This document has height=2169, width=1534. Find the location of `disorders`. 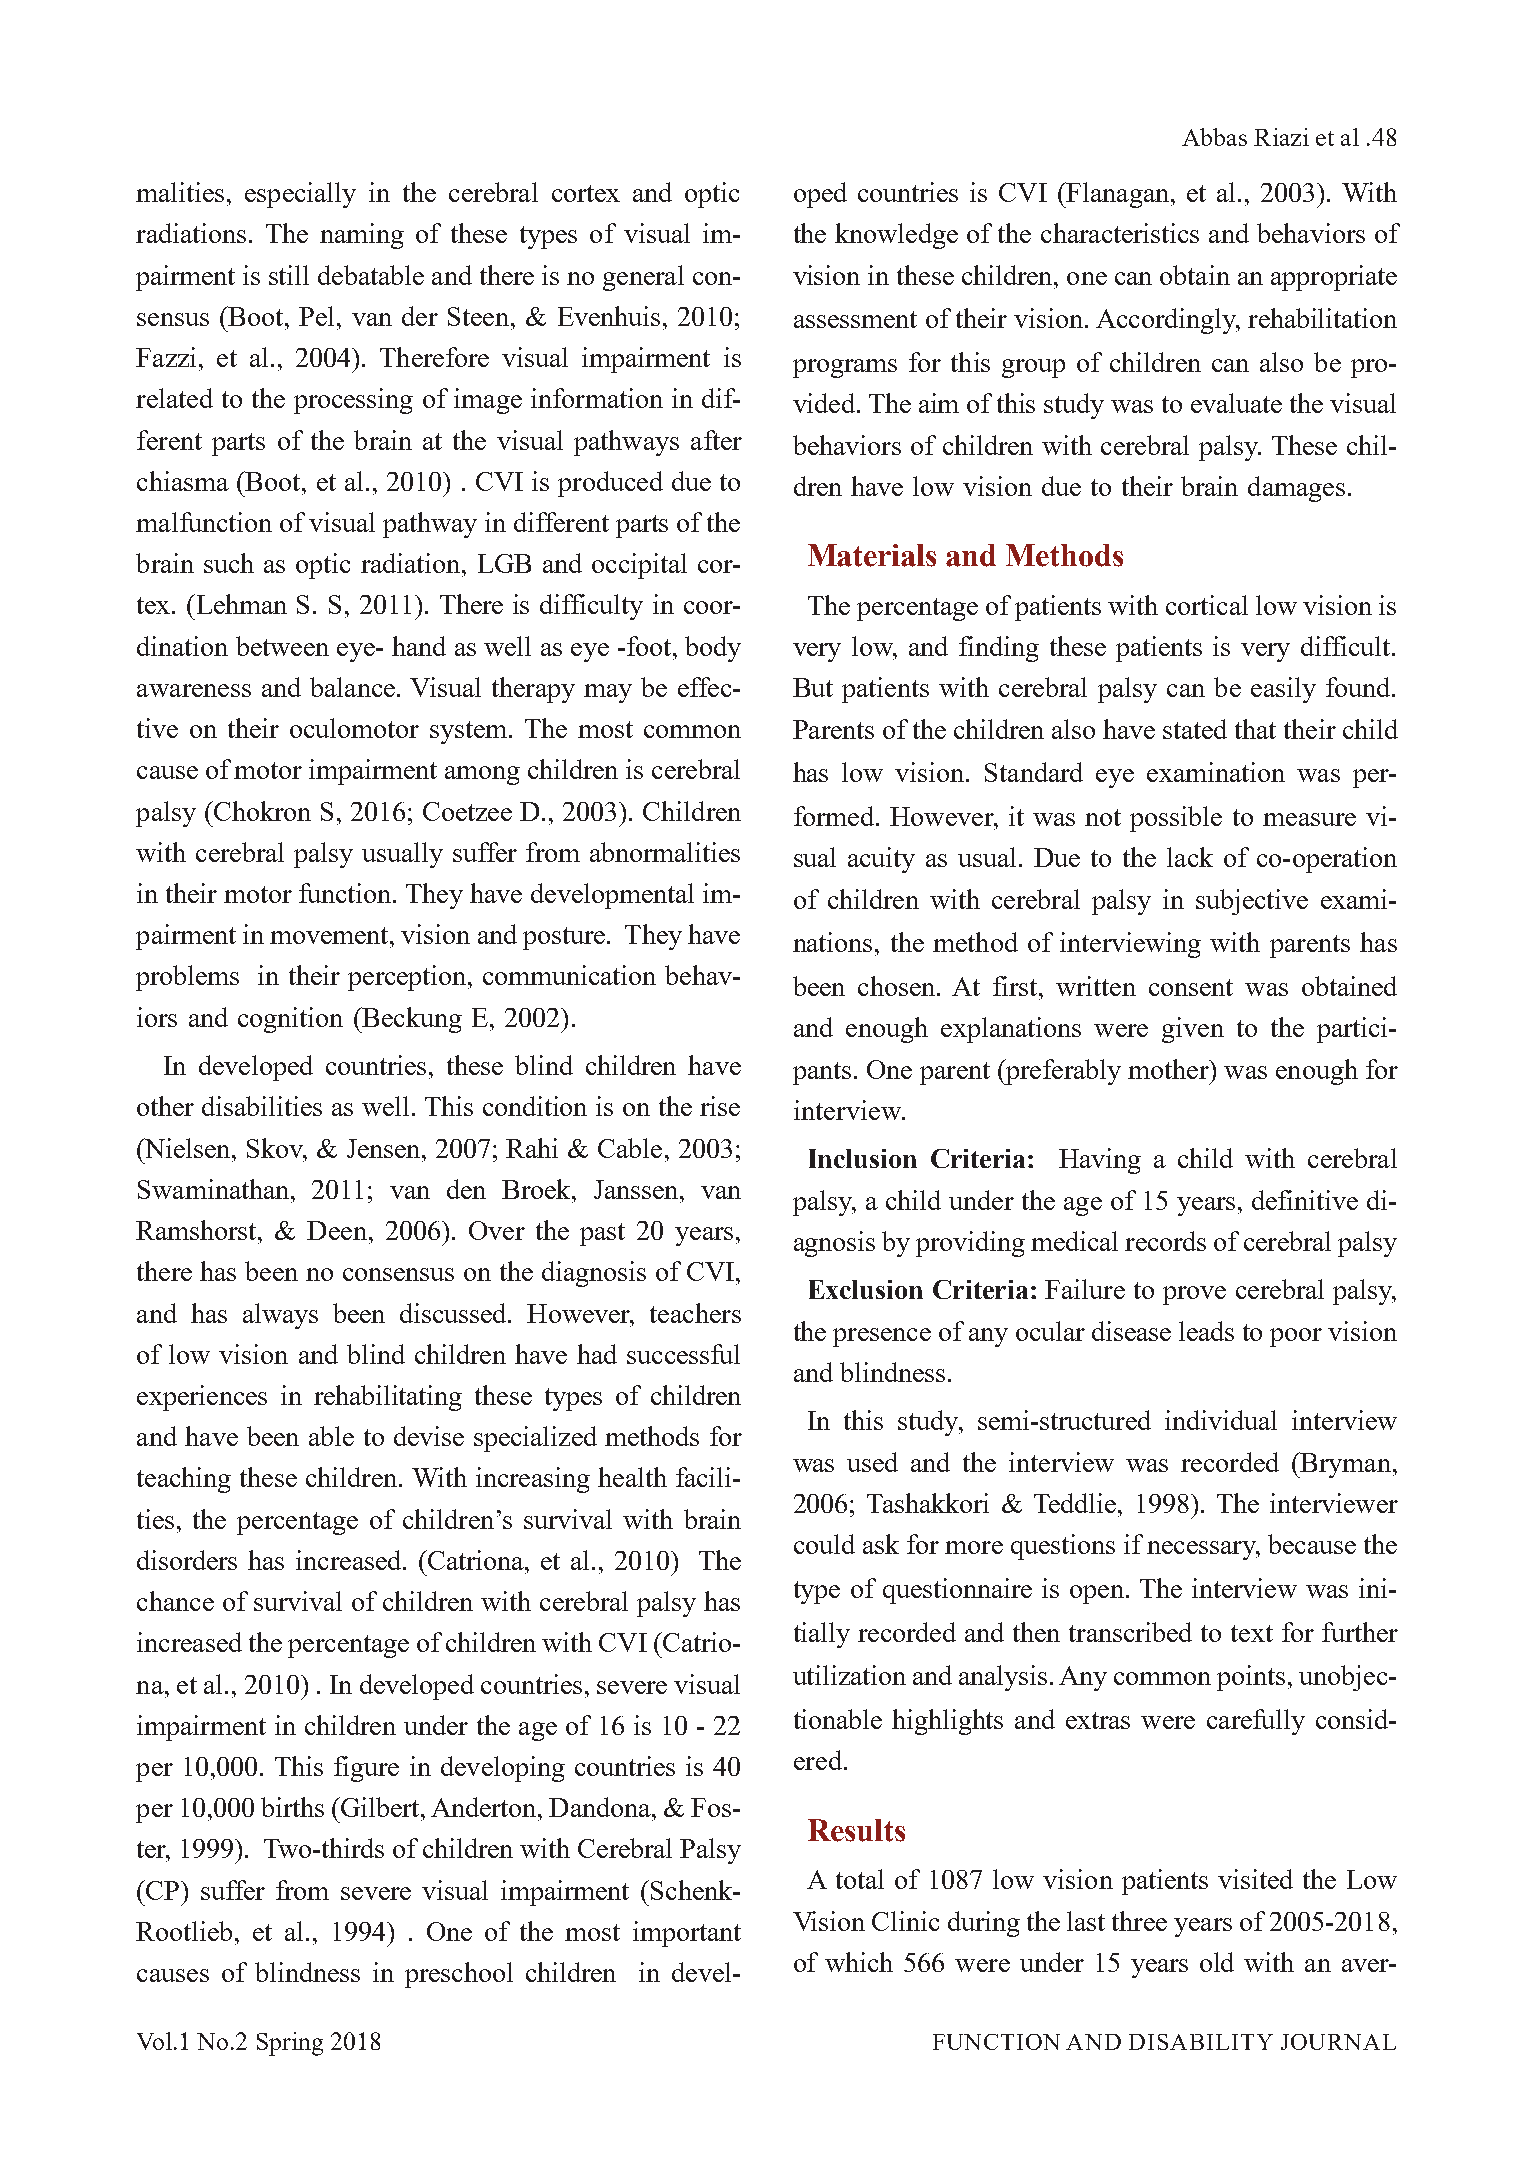

disorders is located at coordinates (187, 1560).
